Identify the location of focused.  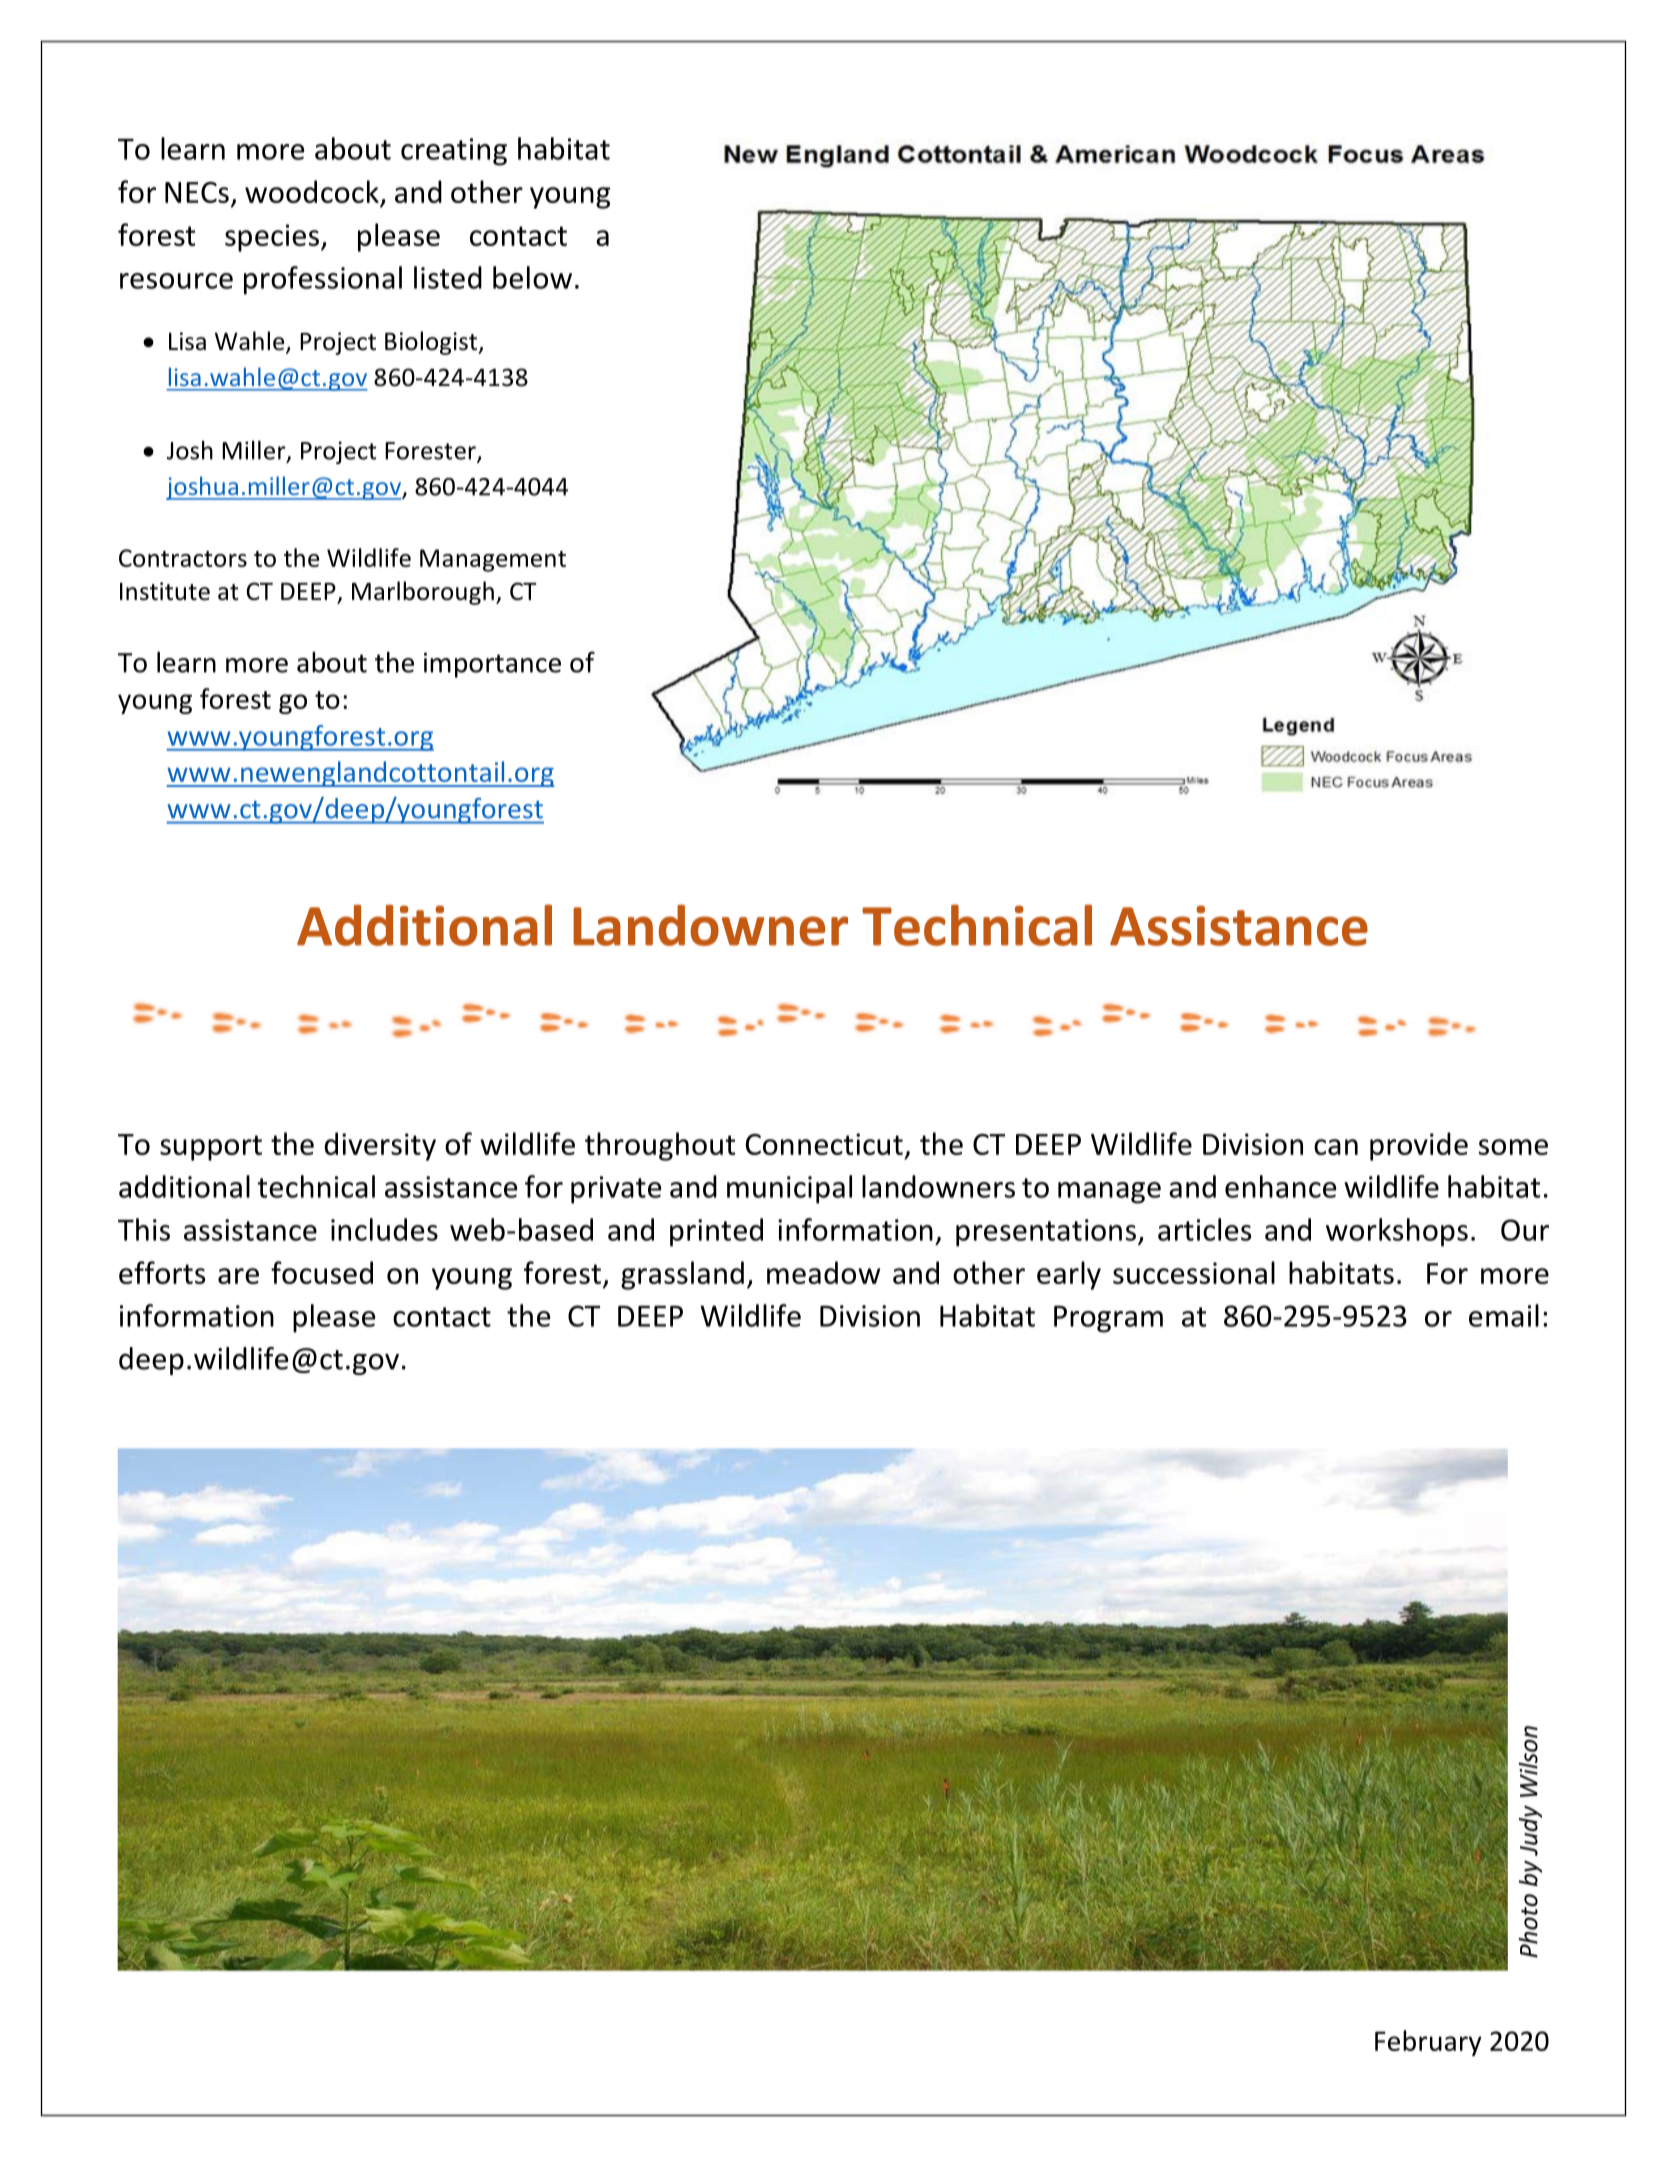
(322, 1272).
